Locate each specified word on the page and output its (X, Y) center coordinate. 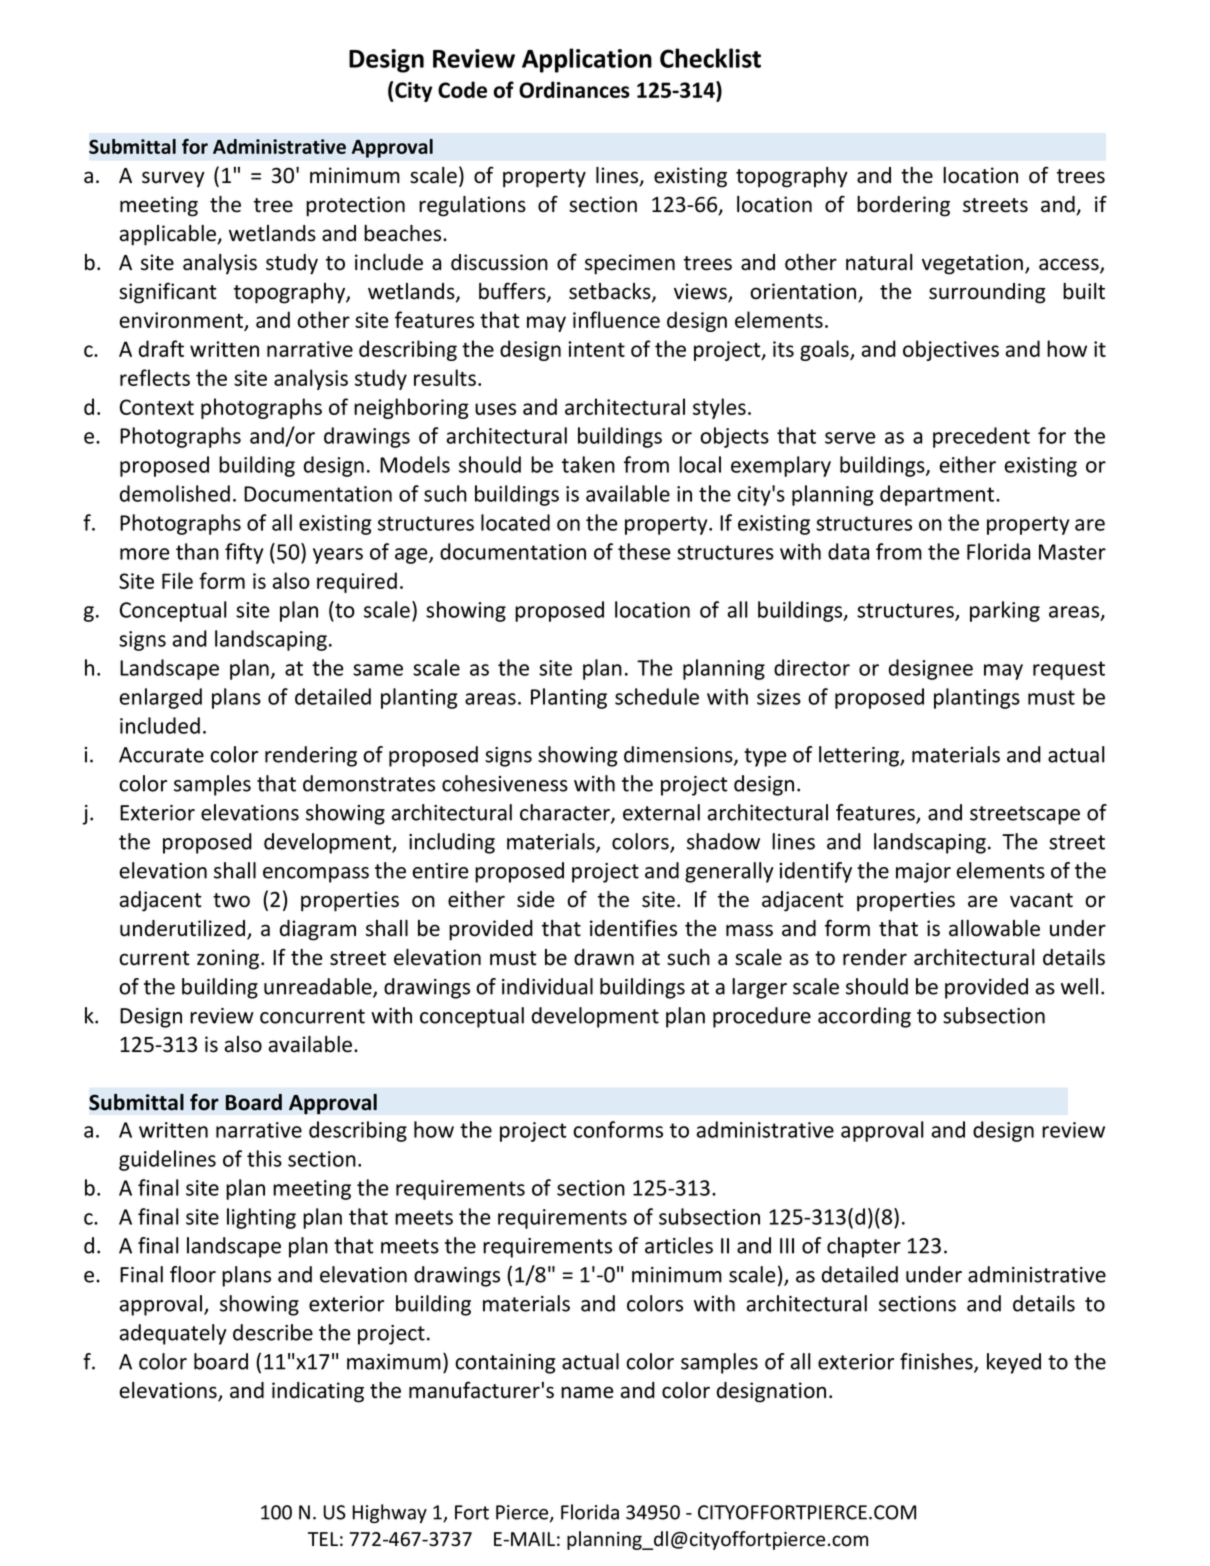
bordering (903, 206)
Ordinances (574, 89)
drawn (604, 957)
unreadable (319, 987)
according (864, 1017)
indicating (318, 1392)
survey (173, 179)
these (644, 551)
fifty (244, 553)
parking (1005, 611)
